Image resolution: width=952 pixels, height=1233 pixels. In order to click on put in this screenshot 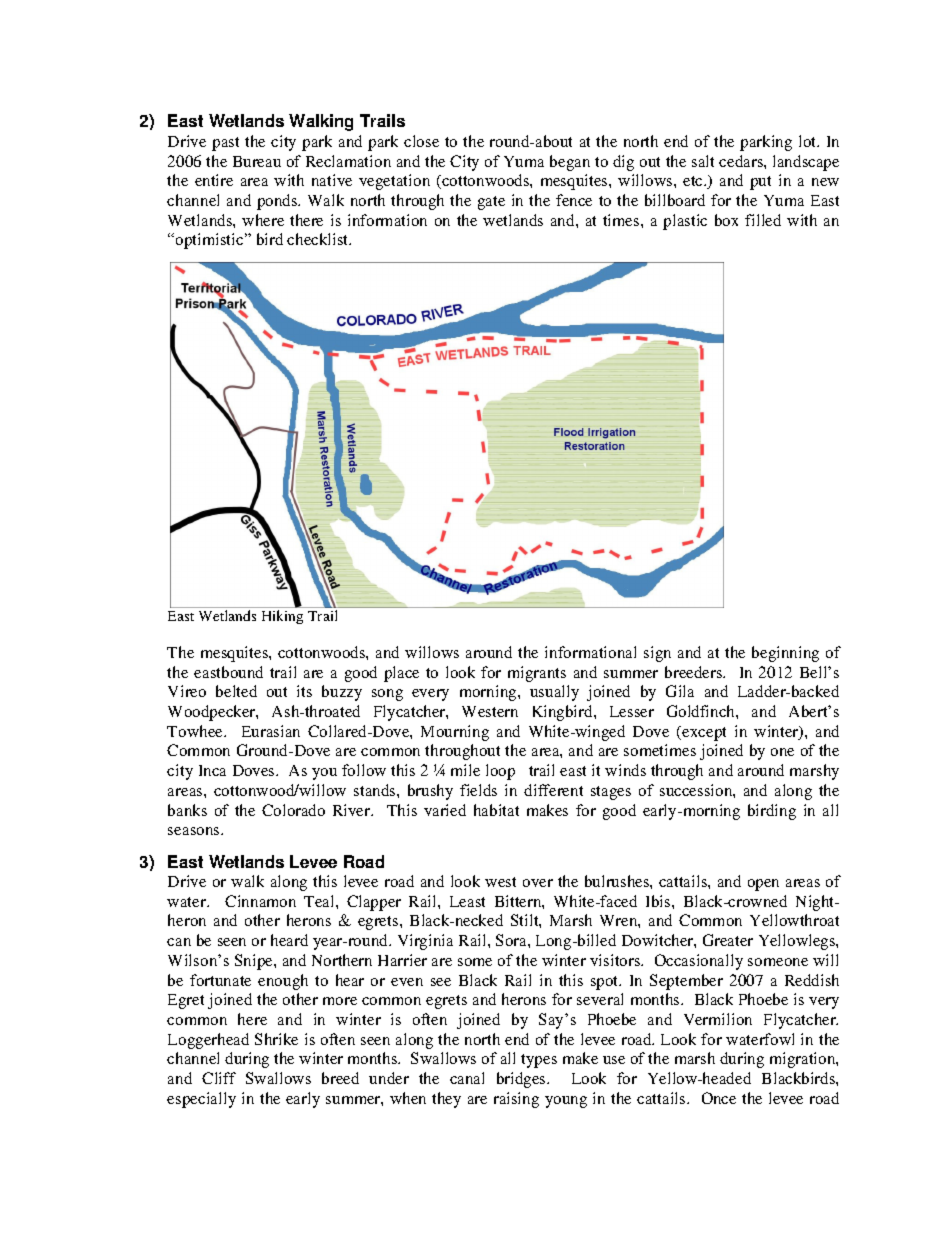, I will do `click(760, 183)`.
